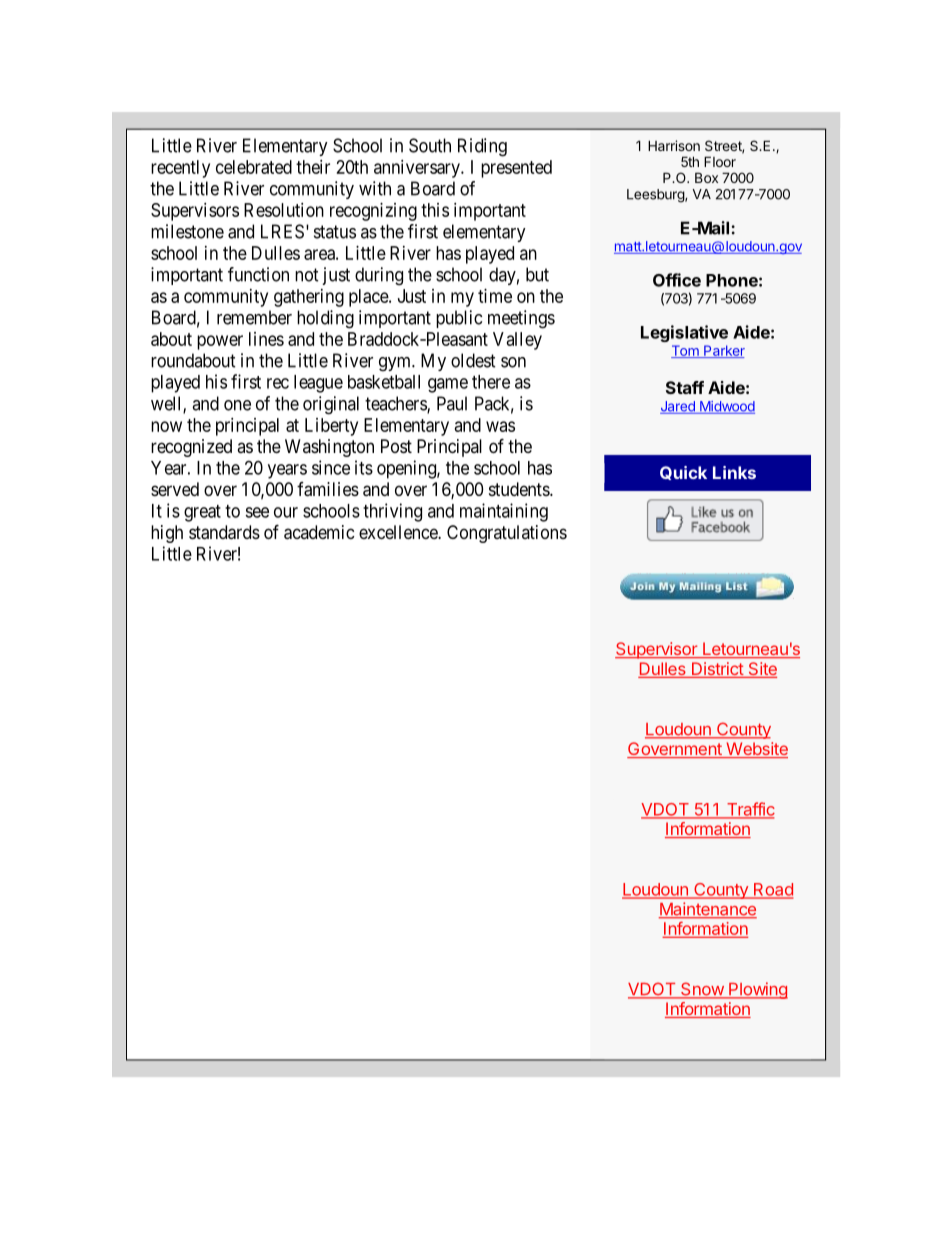 The image size is (952, 1233). What do you see at coordinates (683, 473) in the page?
I see `Quick` at bounding box center [683, 473].
